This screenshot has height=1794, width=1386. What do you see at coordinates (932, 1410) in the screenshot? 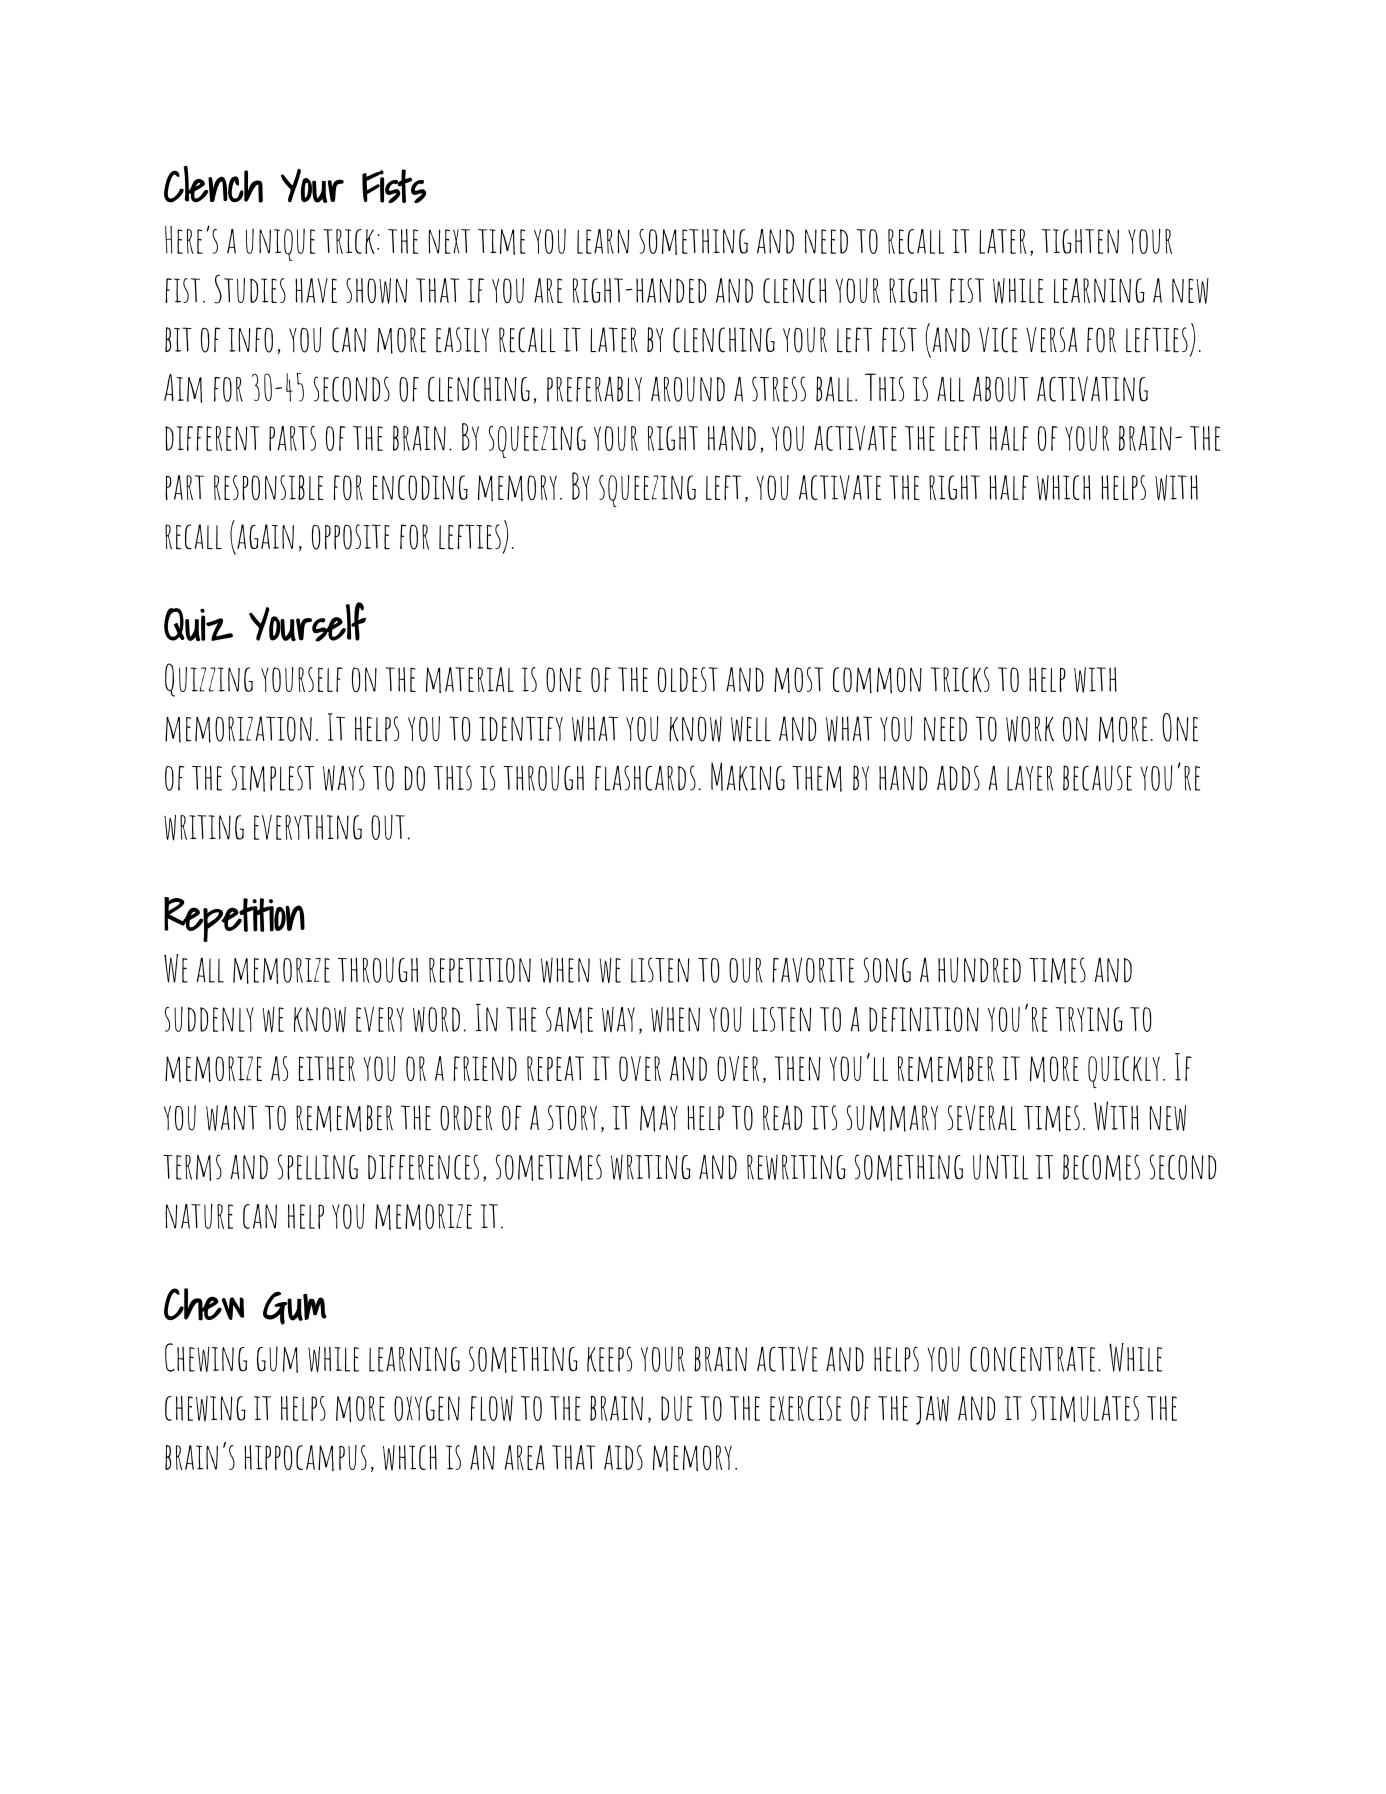
I see `jaw` at bounding box center [932, 1410].
